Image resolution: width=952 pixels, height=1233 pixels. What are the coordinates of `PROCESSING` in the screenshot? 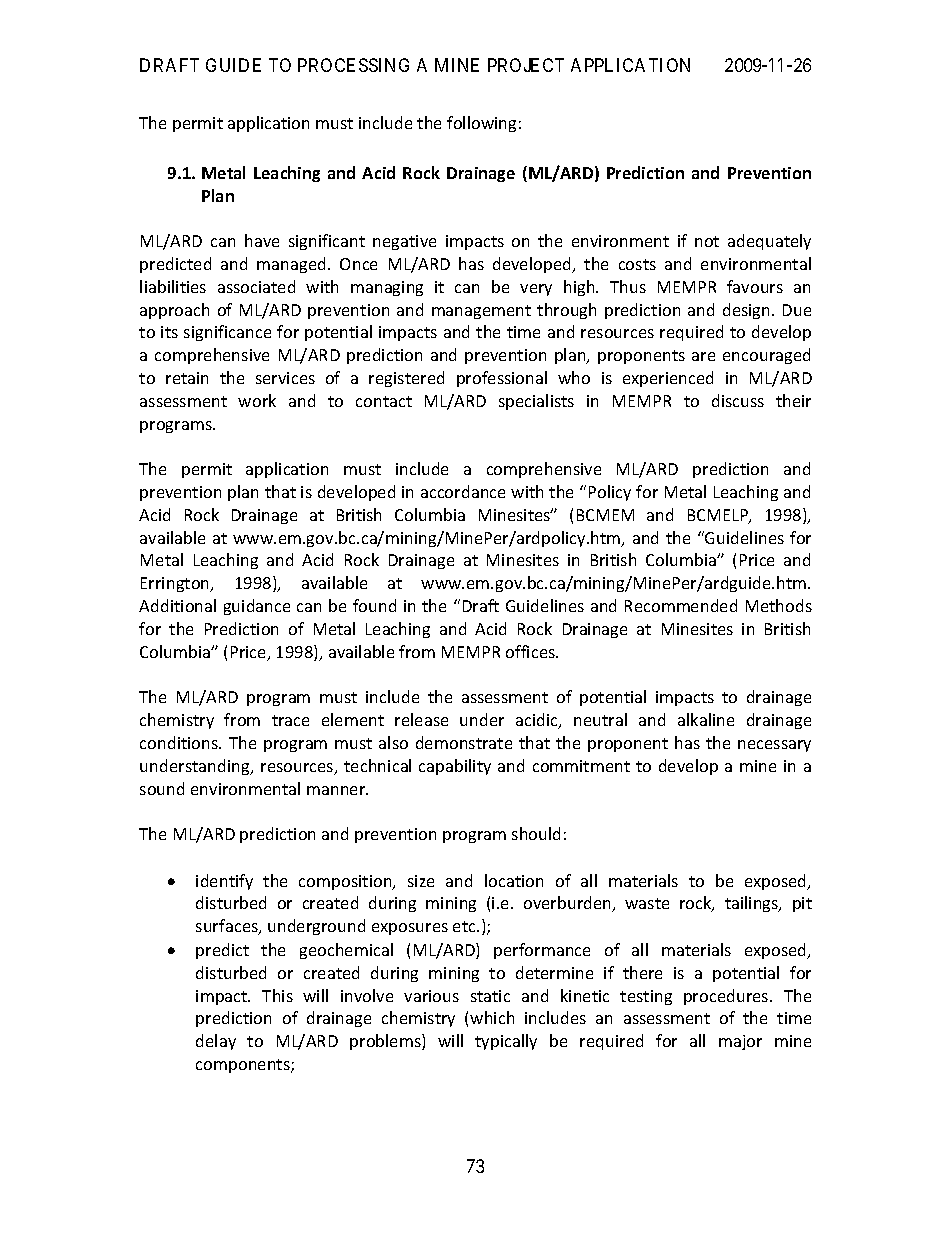 It's located at (353, 65).
